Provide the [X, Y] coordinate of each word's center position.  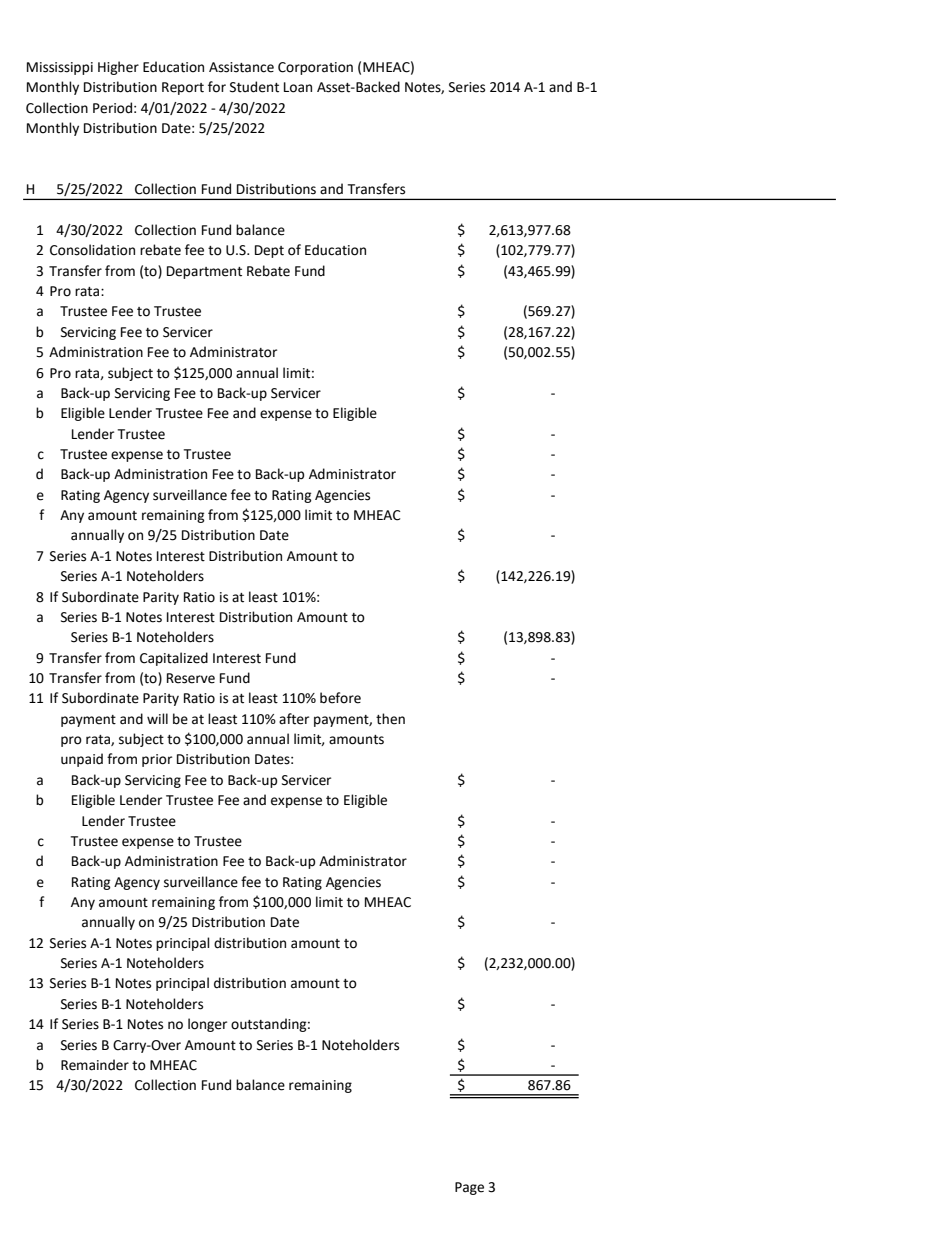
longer [207, 1025]
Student [254, 87]
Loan [298, 87]
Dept [269, 251]
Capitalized [174, 659]
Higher [118, 68]
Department [204, 272]
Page [469, 1188]
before [340, 698]
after [294, 719]
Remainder [95, 1065]
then [390, 719]
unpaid [82, 760]
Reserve [191, 678]
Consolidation [92, 250]
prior [157, 760]
